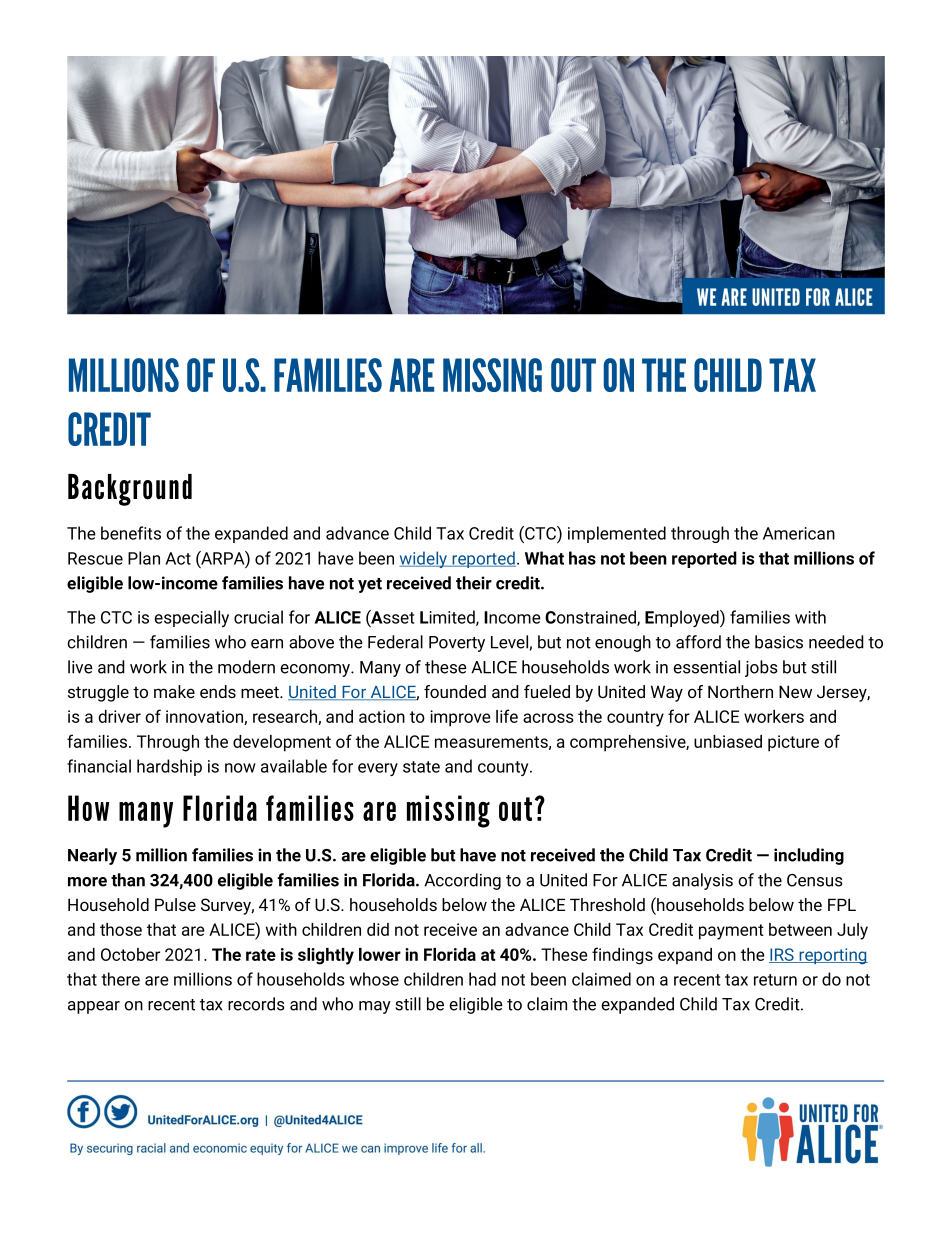 Image resolution: width=952 pixels, height=1233 pixels. Describe the element at coordinates (799, 533) in the screenshot. I see `American` at that location.
